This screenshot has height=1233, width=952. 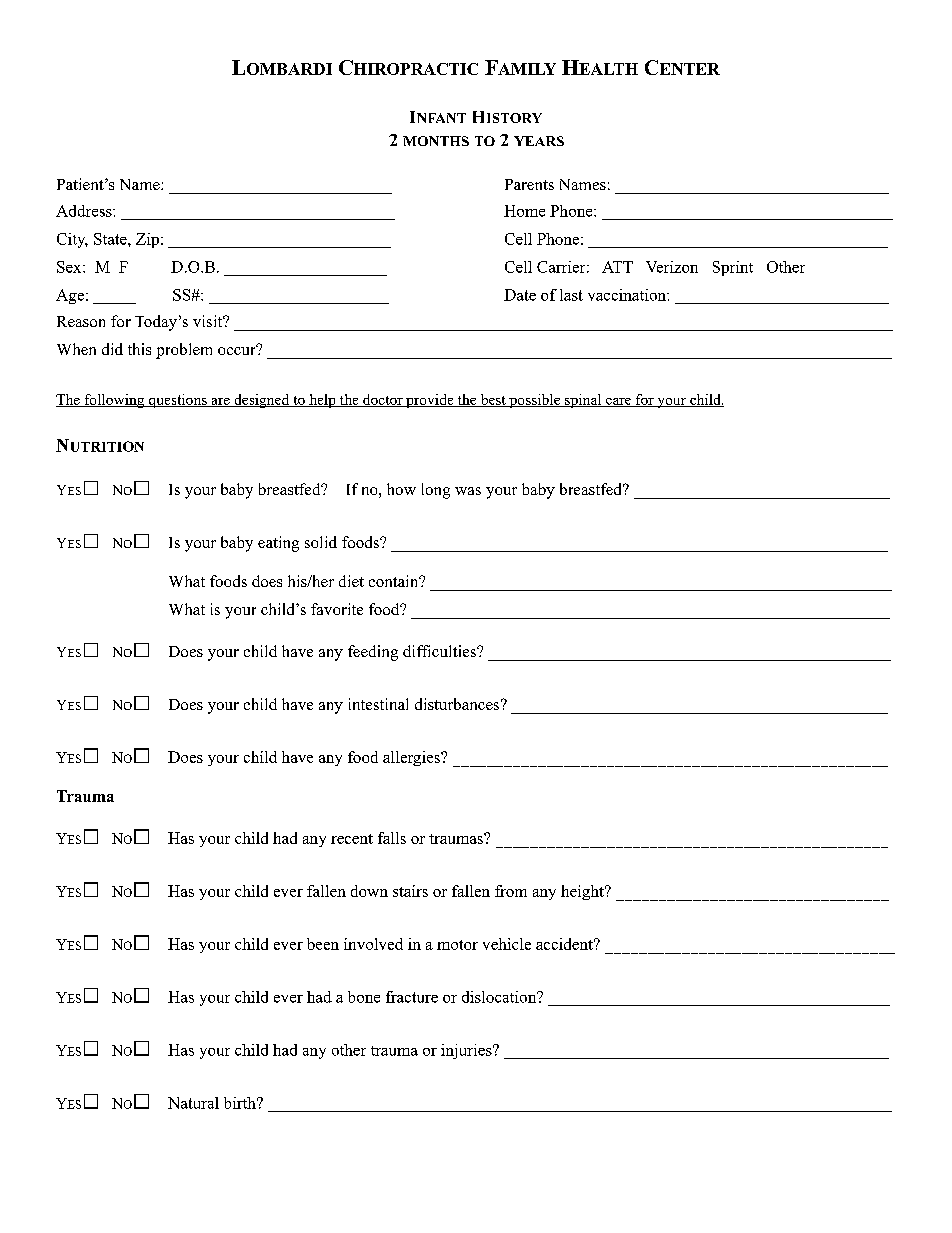 I want to click on YEARS, so click(x=539, y=141).
